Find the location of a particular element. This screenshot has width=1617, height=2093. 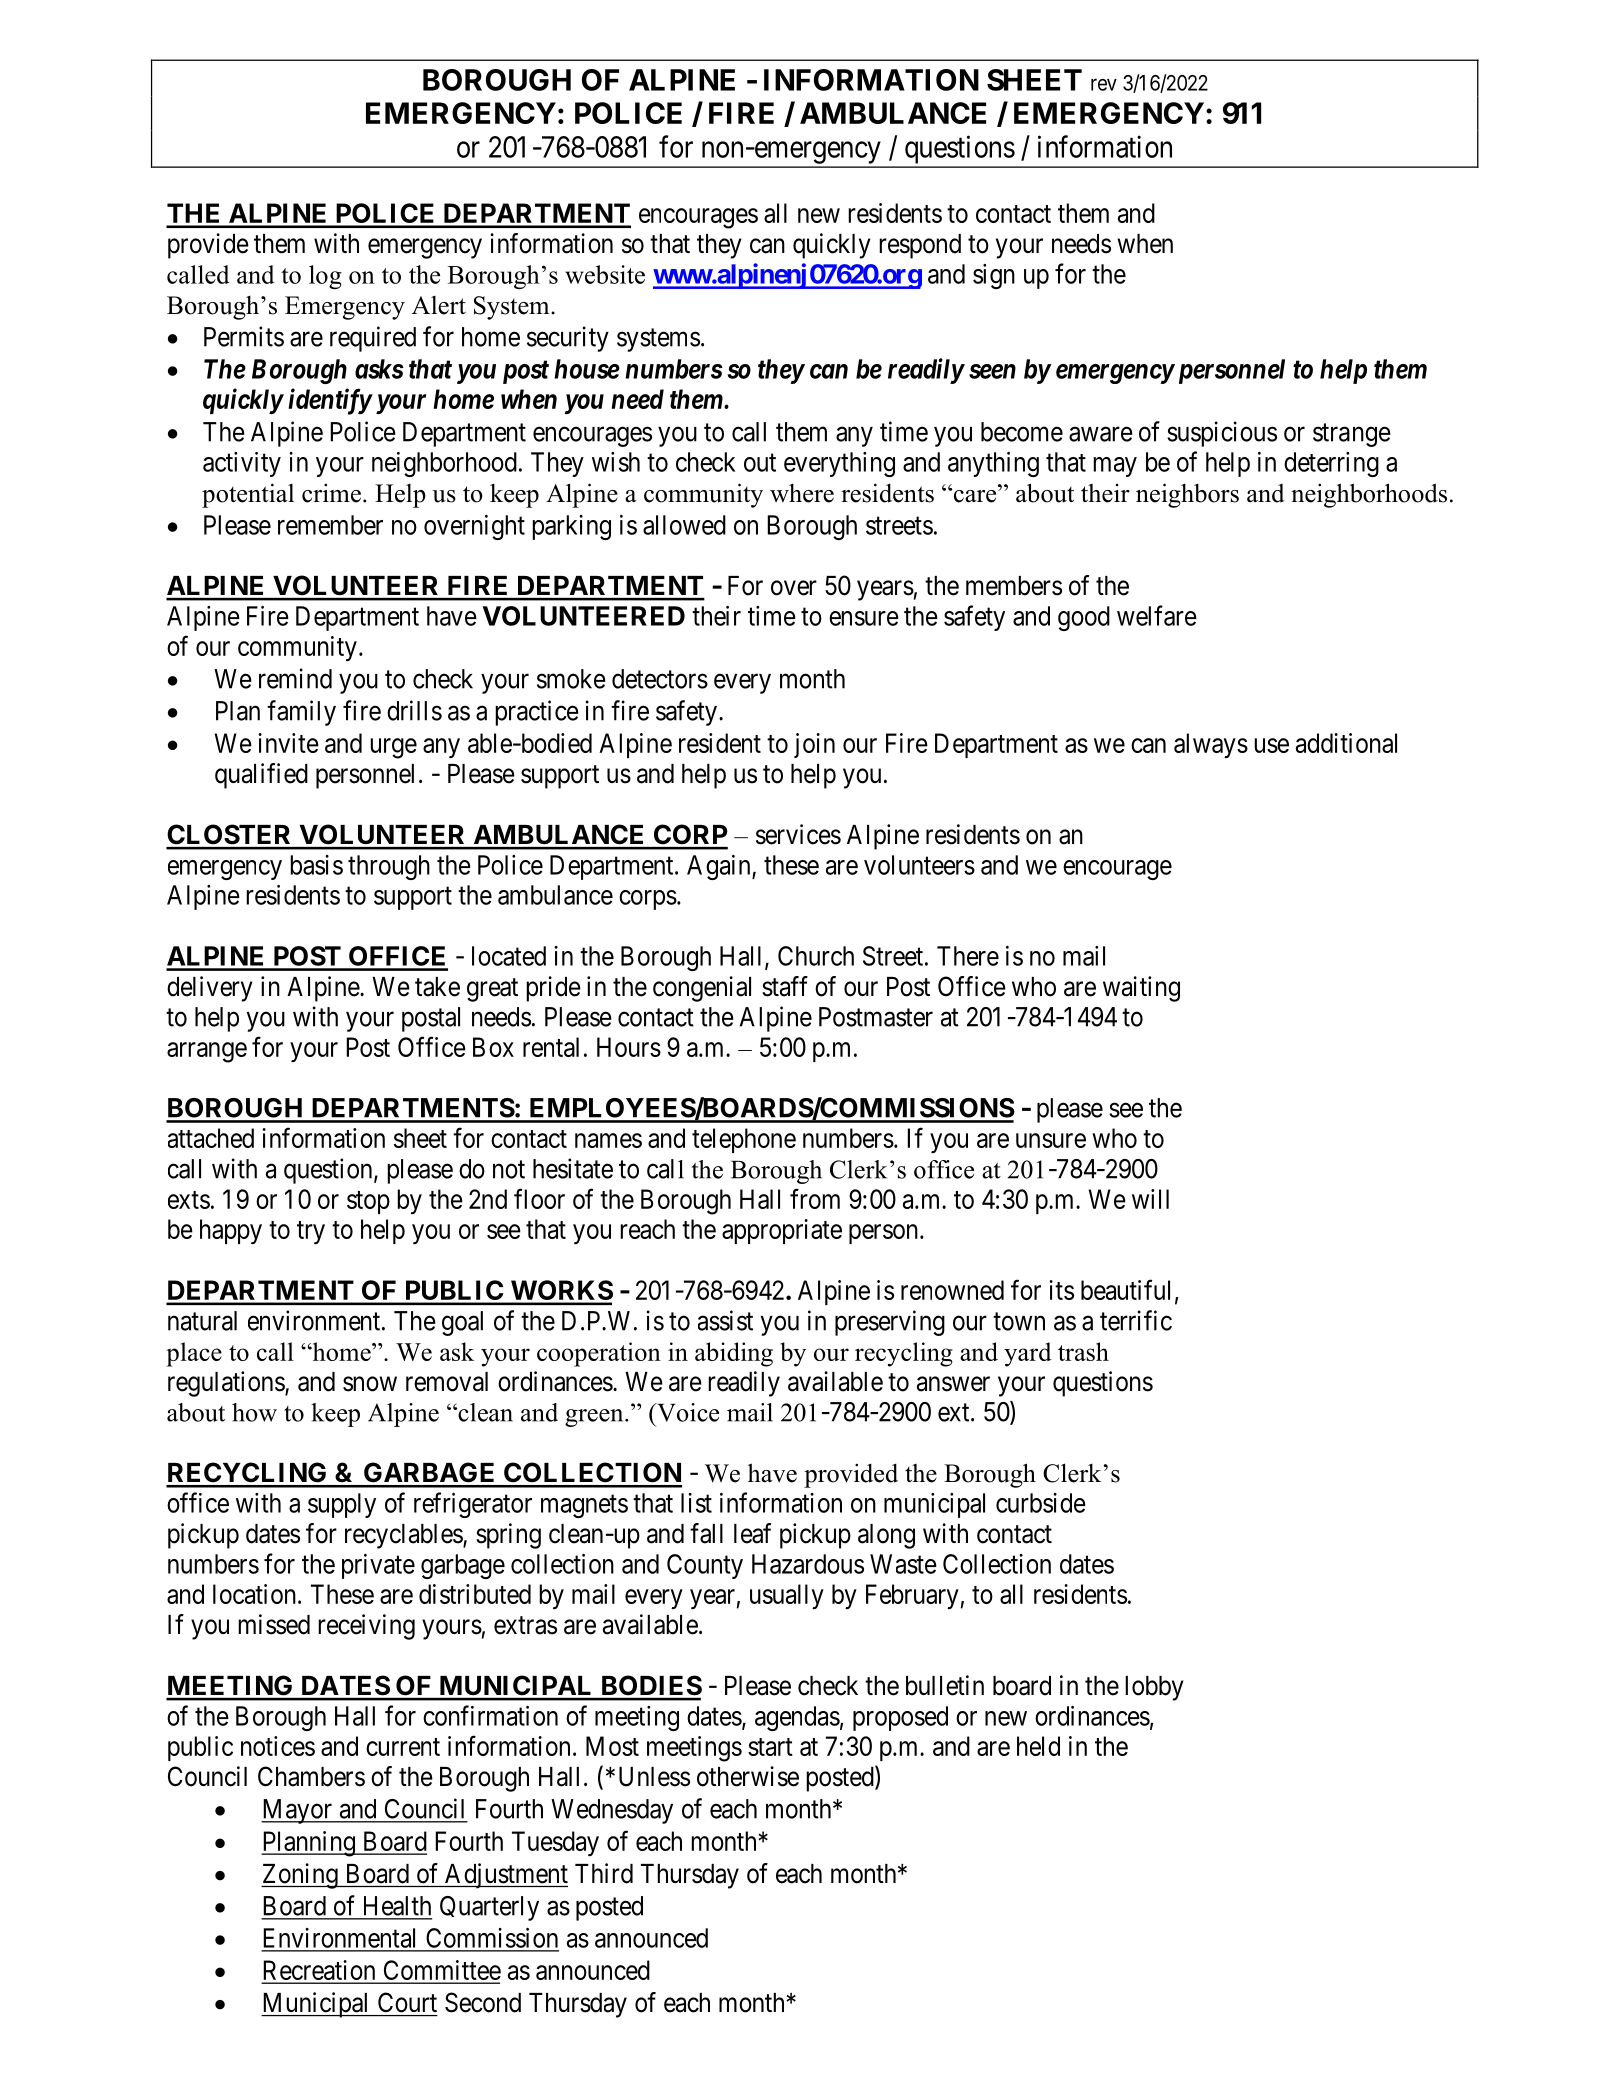

supply is located at coordinates (342, 1505).
